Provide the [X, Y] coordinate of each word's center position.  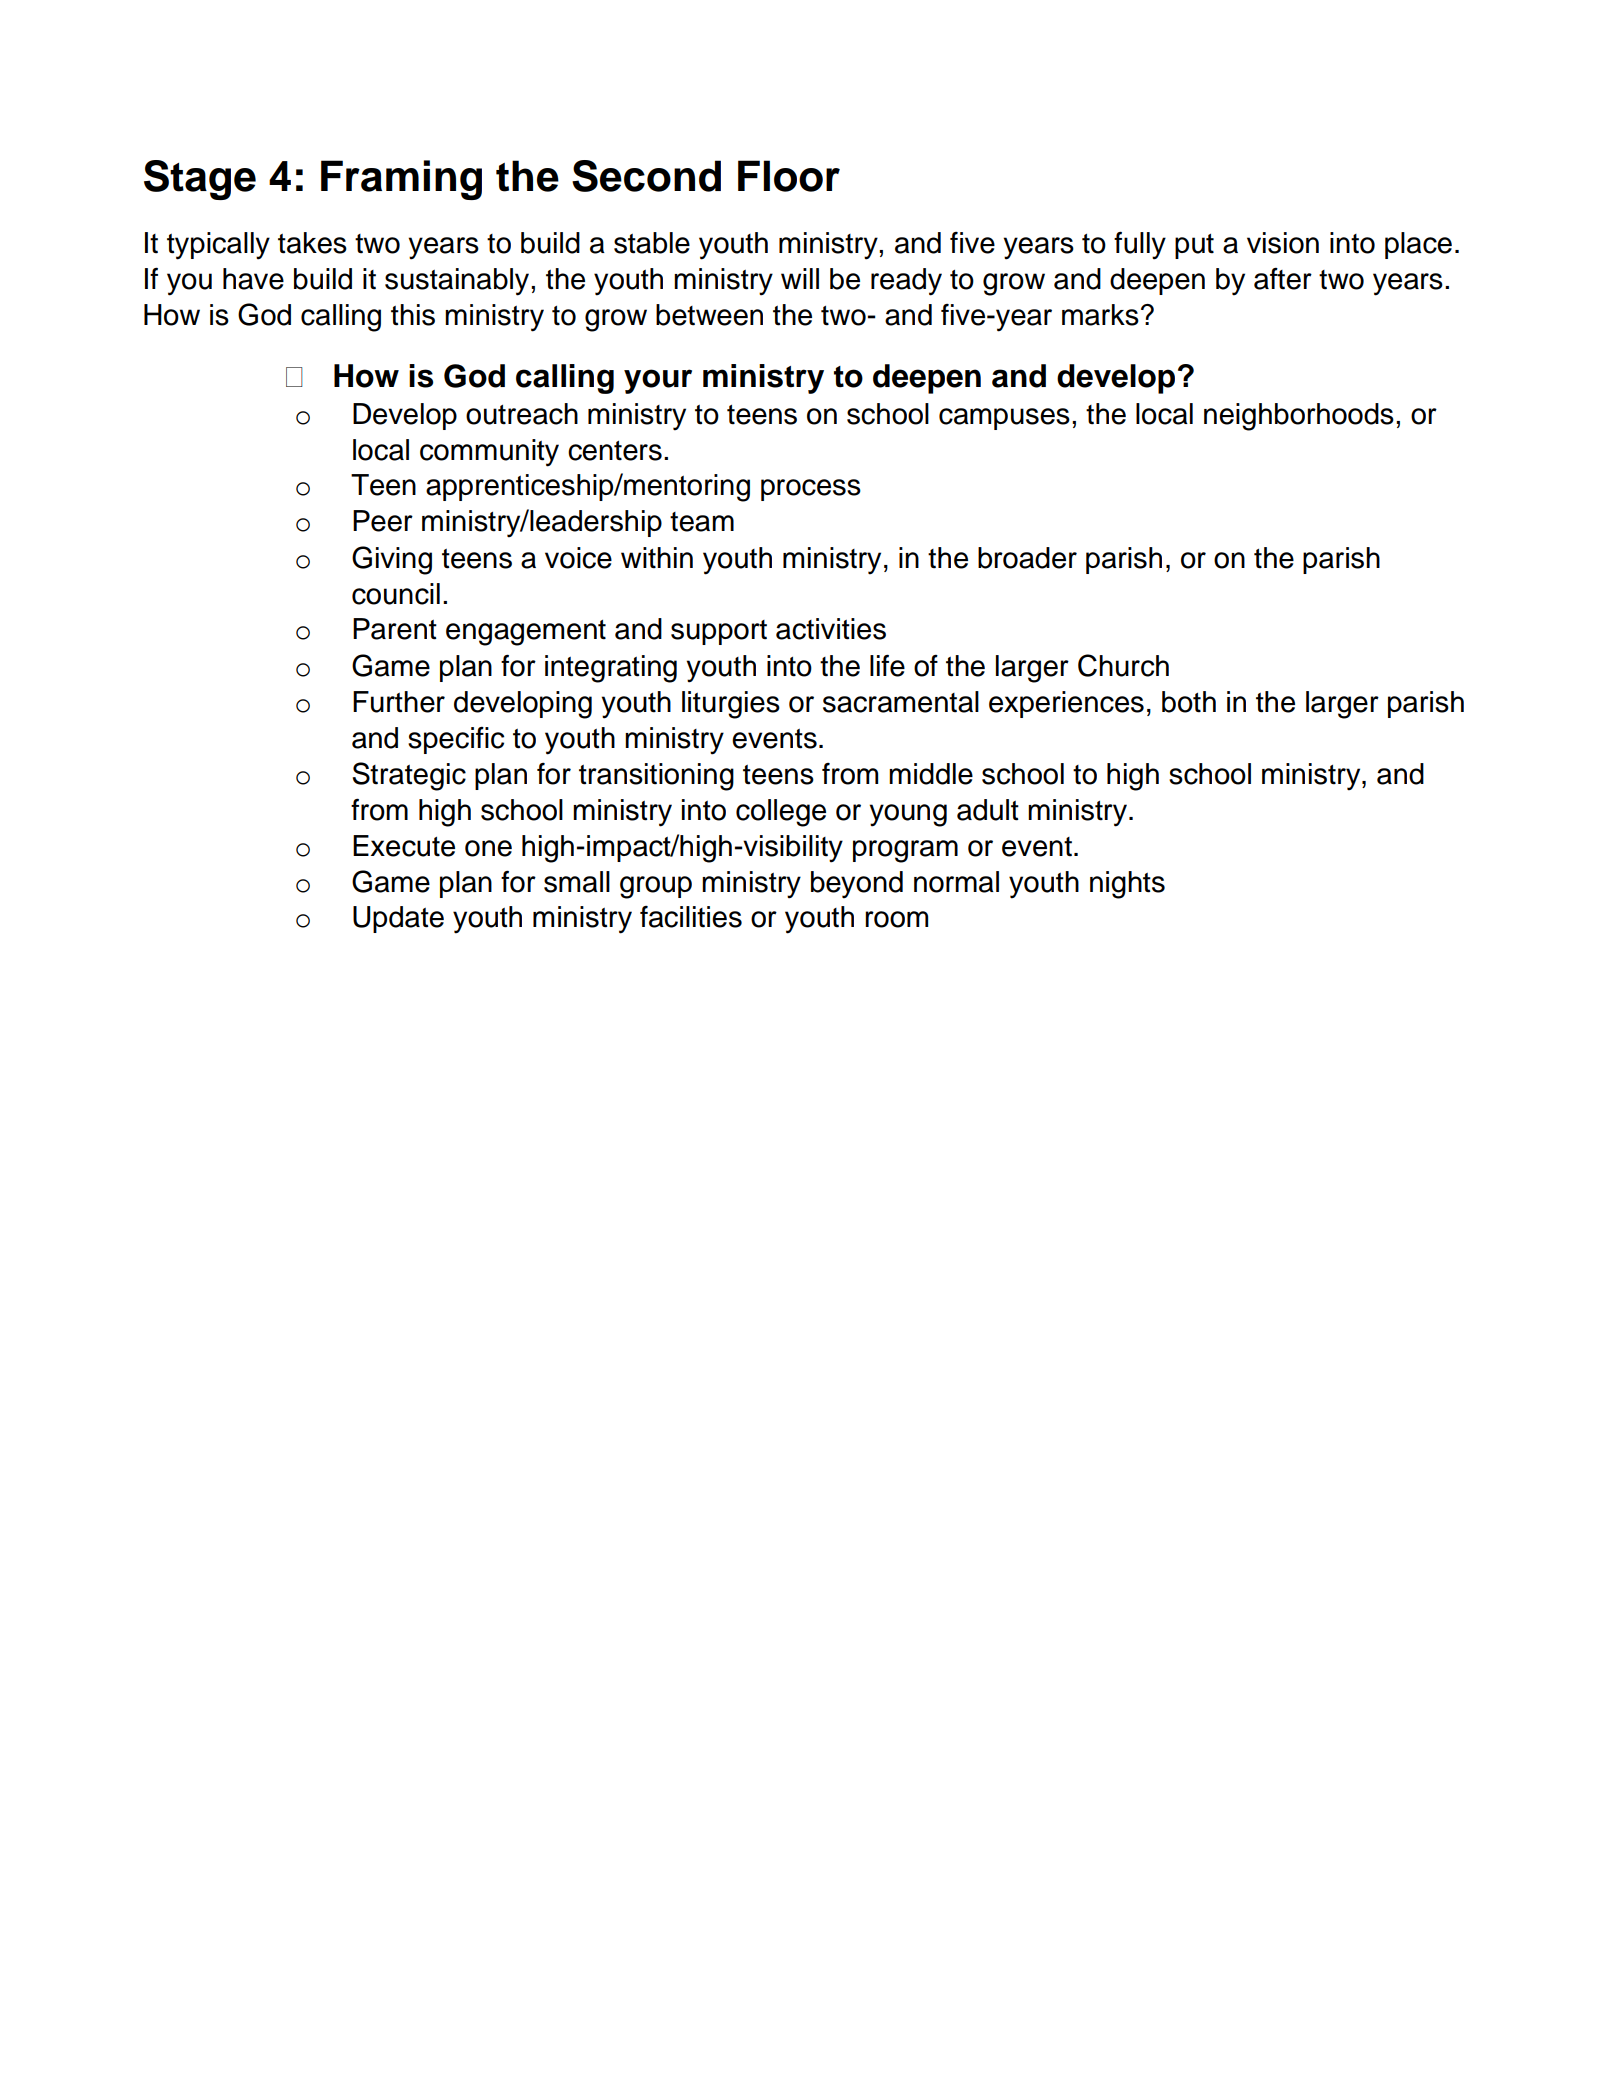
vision [1283, 243]
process [811, 490]
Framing [401, 180]
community [489, 453]
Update [398, 919]
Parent [395, 629]
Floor [789, 176]
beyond [857, 885]
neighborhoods [1299, 417]
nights [1127, 885]
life [887, 665]
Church [1123, 665]
